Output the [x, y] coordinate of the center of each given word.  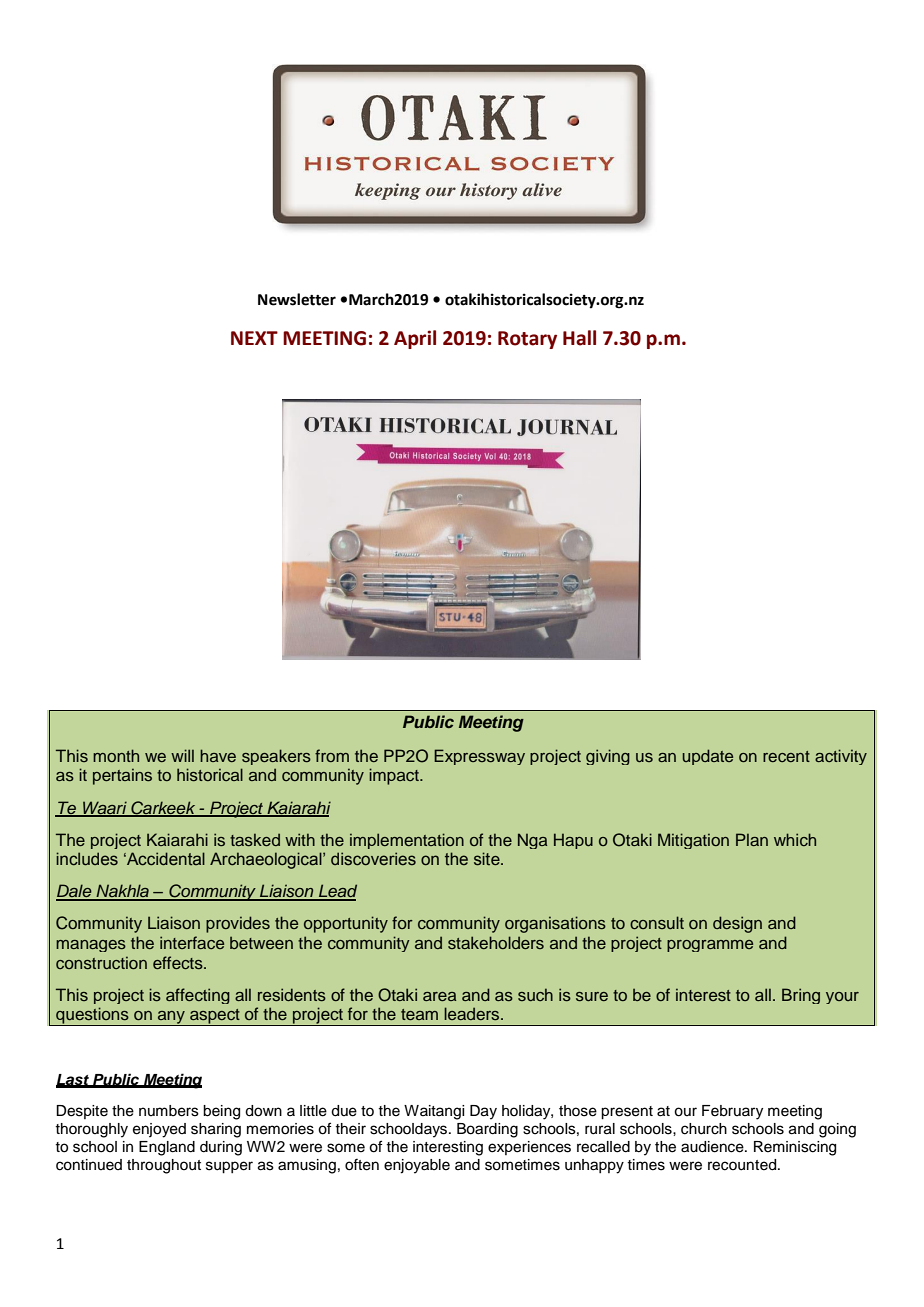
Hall [579, 338]
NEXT [254, 338]
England [167, 1148]
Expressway [479, 757]
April [415, 339]
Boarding [487, 1130]
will [182, 755]
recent [786, 756]
